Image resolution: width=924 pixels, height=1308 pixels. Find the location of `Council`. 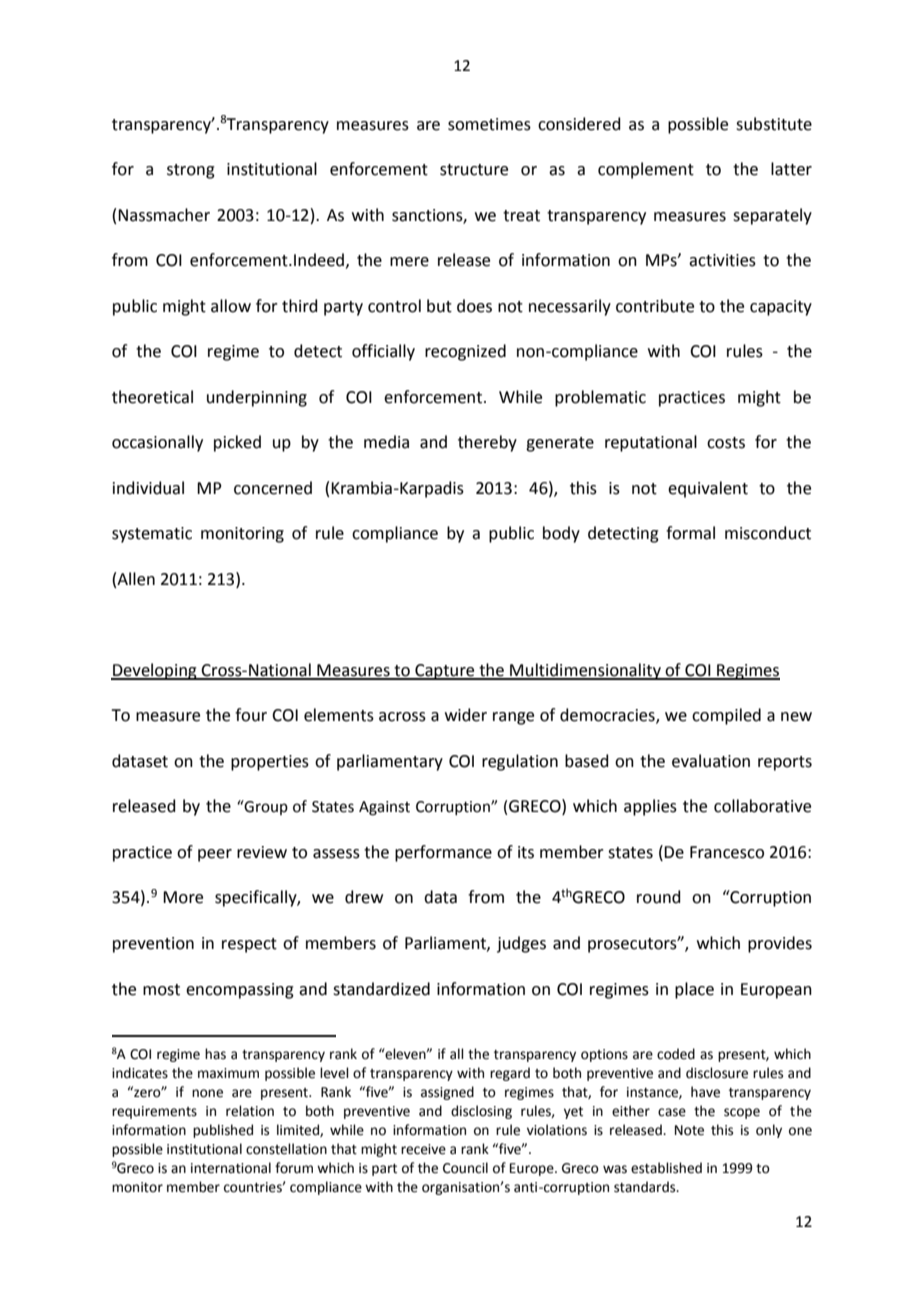

Council is located at coordinates (465, 1168).
